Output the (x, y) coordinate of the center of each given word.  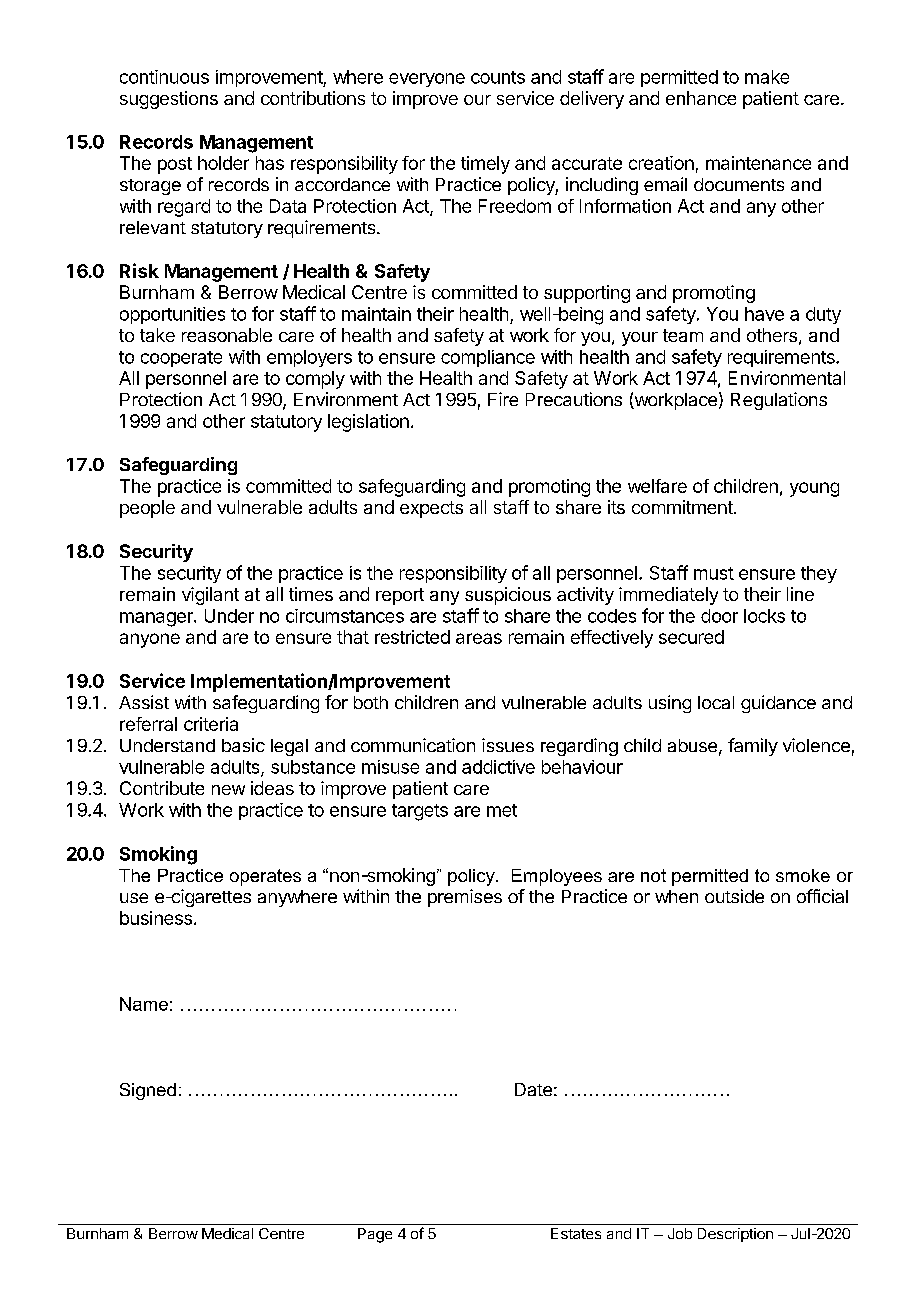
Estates (576, 1233)
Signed (148, 1091)
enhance (701, 98)
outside (734, 896)
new (228, 790)
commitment (683, 507)
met (502, 810)
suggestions (169, 100)
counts (498, 77)
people (147, 509)
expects (431, 509)
